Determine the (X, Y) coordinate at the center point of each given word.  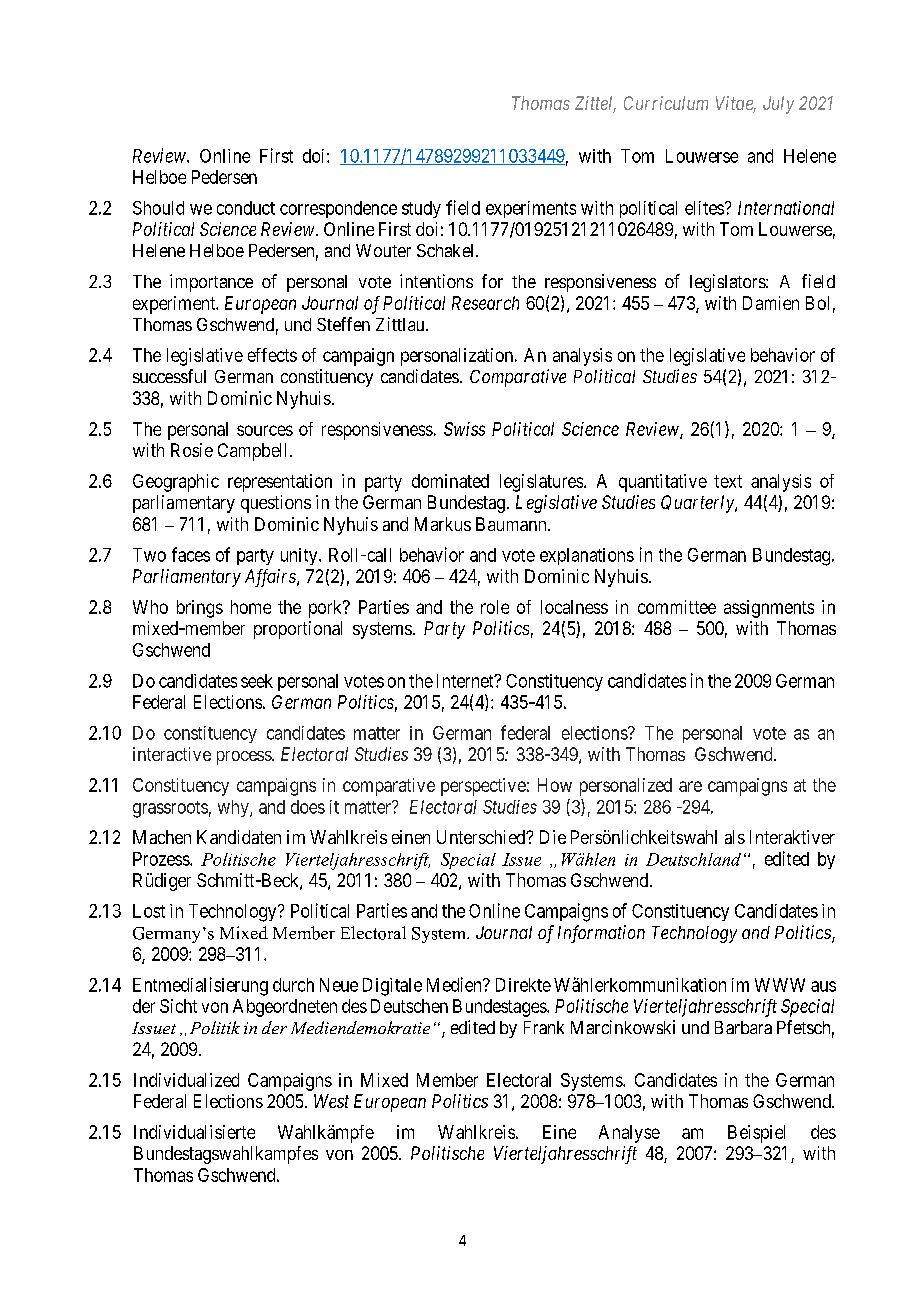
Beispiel (756, 1134)
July (778, 105)
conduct (246, 208)
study (421, 209)
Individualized (186, 1080)
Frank (544, 1027)
